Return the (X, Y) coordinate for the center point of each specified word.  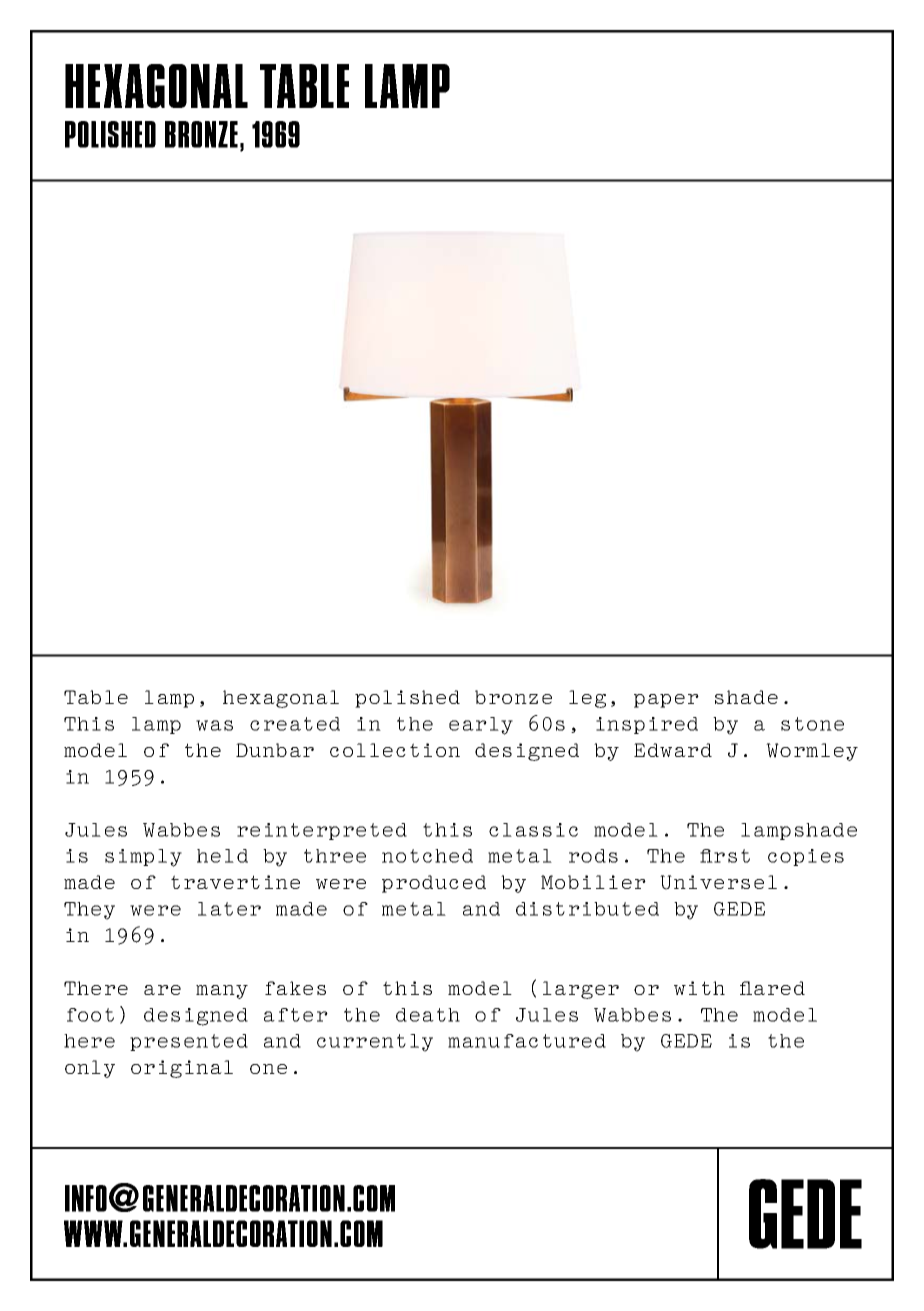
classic (533, 830)
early (481, 726)
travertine (235, 882)
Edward (673, 750)
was (214, 725)
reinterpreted (322, 831)
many (222, 992)
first (725, 856)
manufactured (527, 1041)
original (182, 1069)
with (699, 988)
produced (434, 884)
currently (375, 1043)
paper (666, 701)
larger (581, 990)
